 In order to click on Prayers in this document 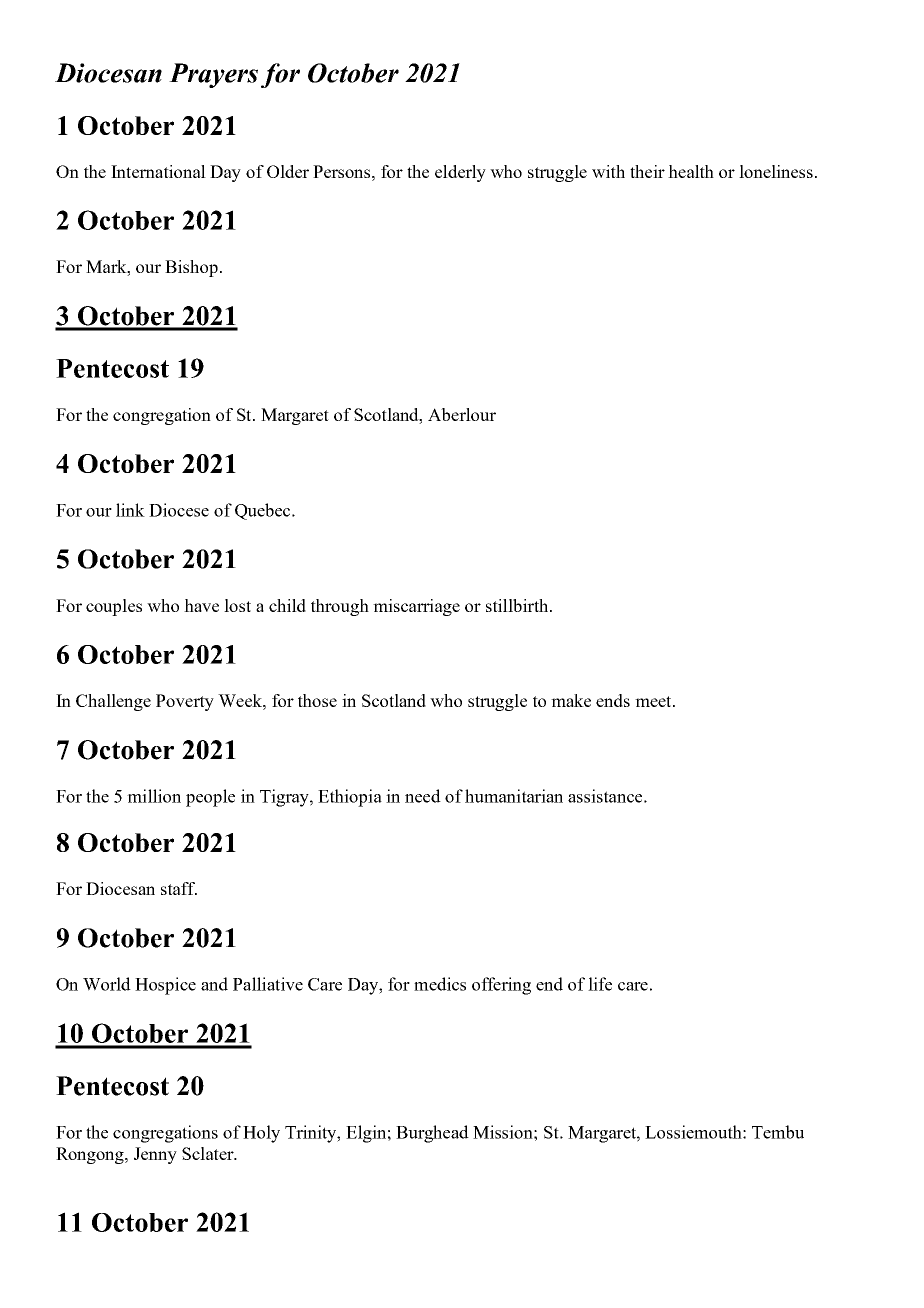, I will do `click(213, 75)`.
